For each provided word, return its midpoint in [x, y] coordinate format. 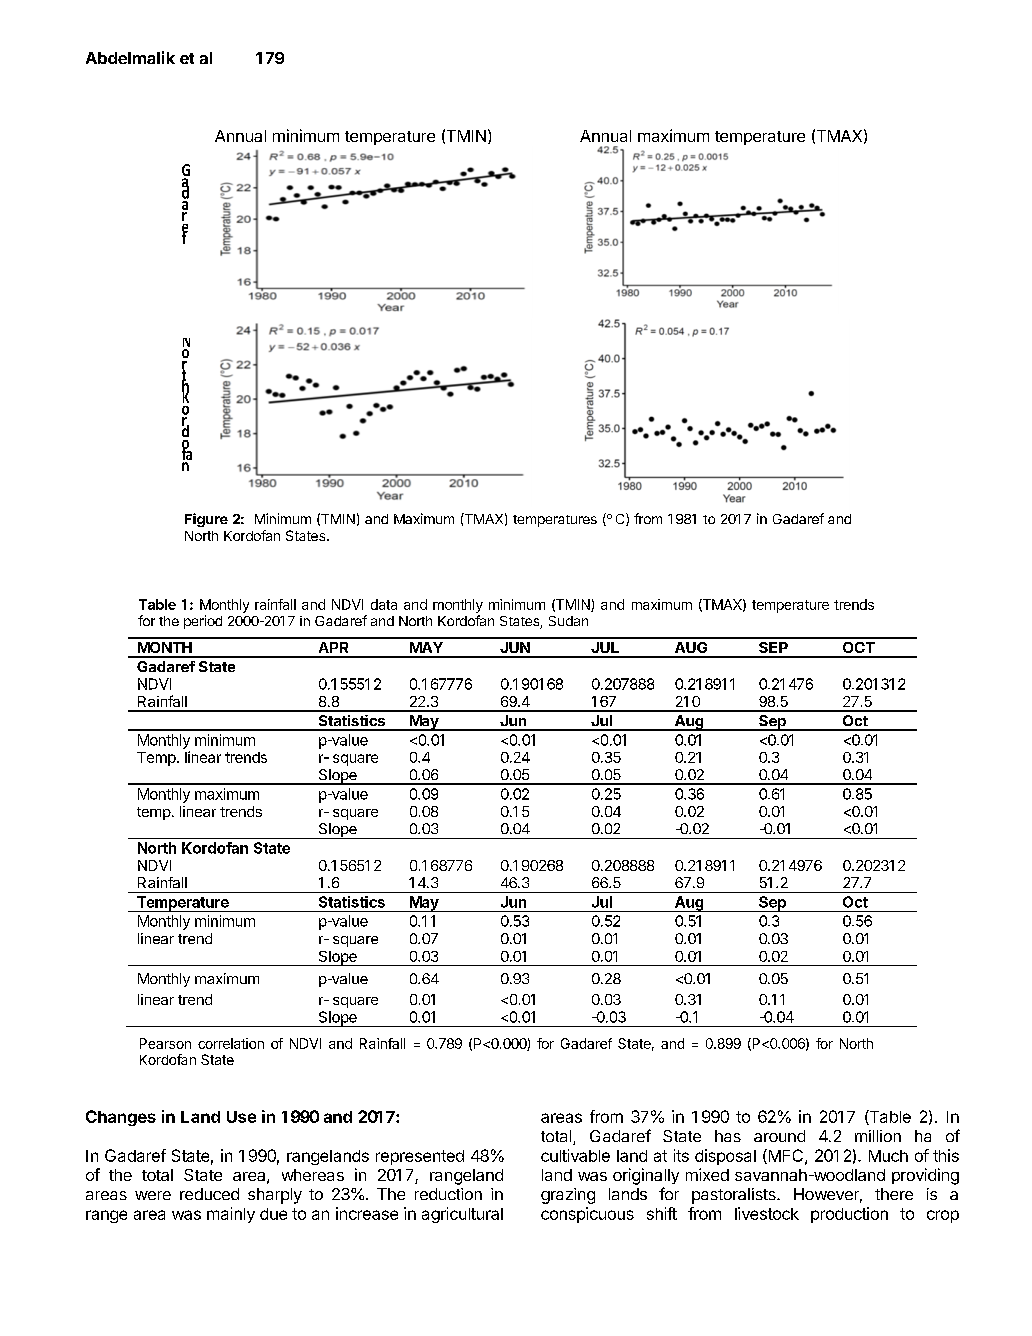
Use [241, 1117]
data [384, 604]
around [779, 1136]
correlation [231, 1043]
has [728, 1136]
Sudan [568, 621]
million [878, 1136]
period [203, 622]
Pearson [165, 1043]
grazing [568, 1196]
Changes [121, 1118]
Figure [206, 520]
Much [888, 1156]
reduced [209, 1194]
